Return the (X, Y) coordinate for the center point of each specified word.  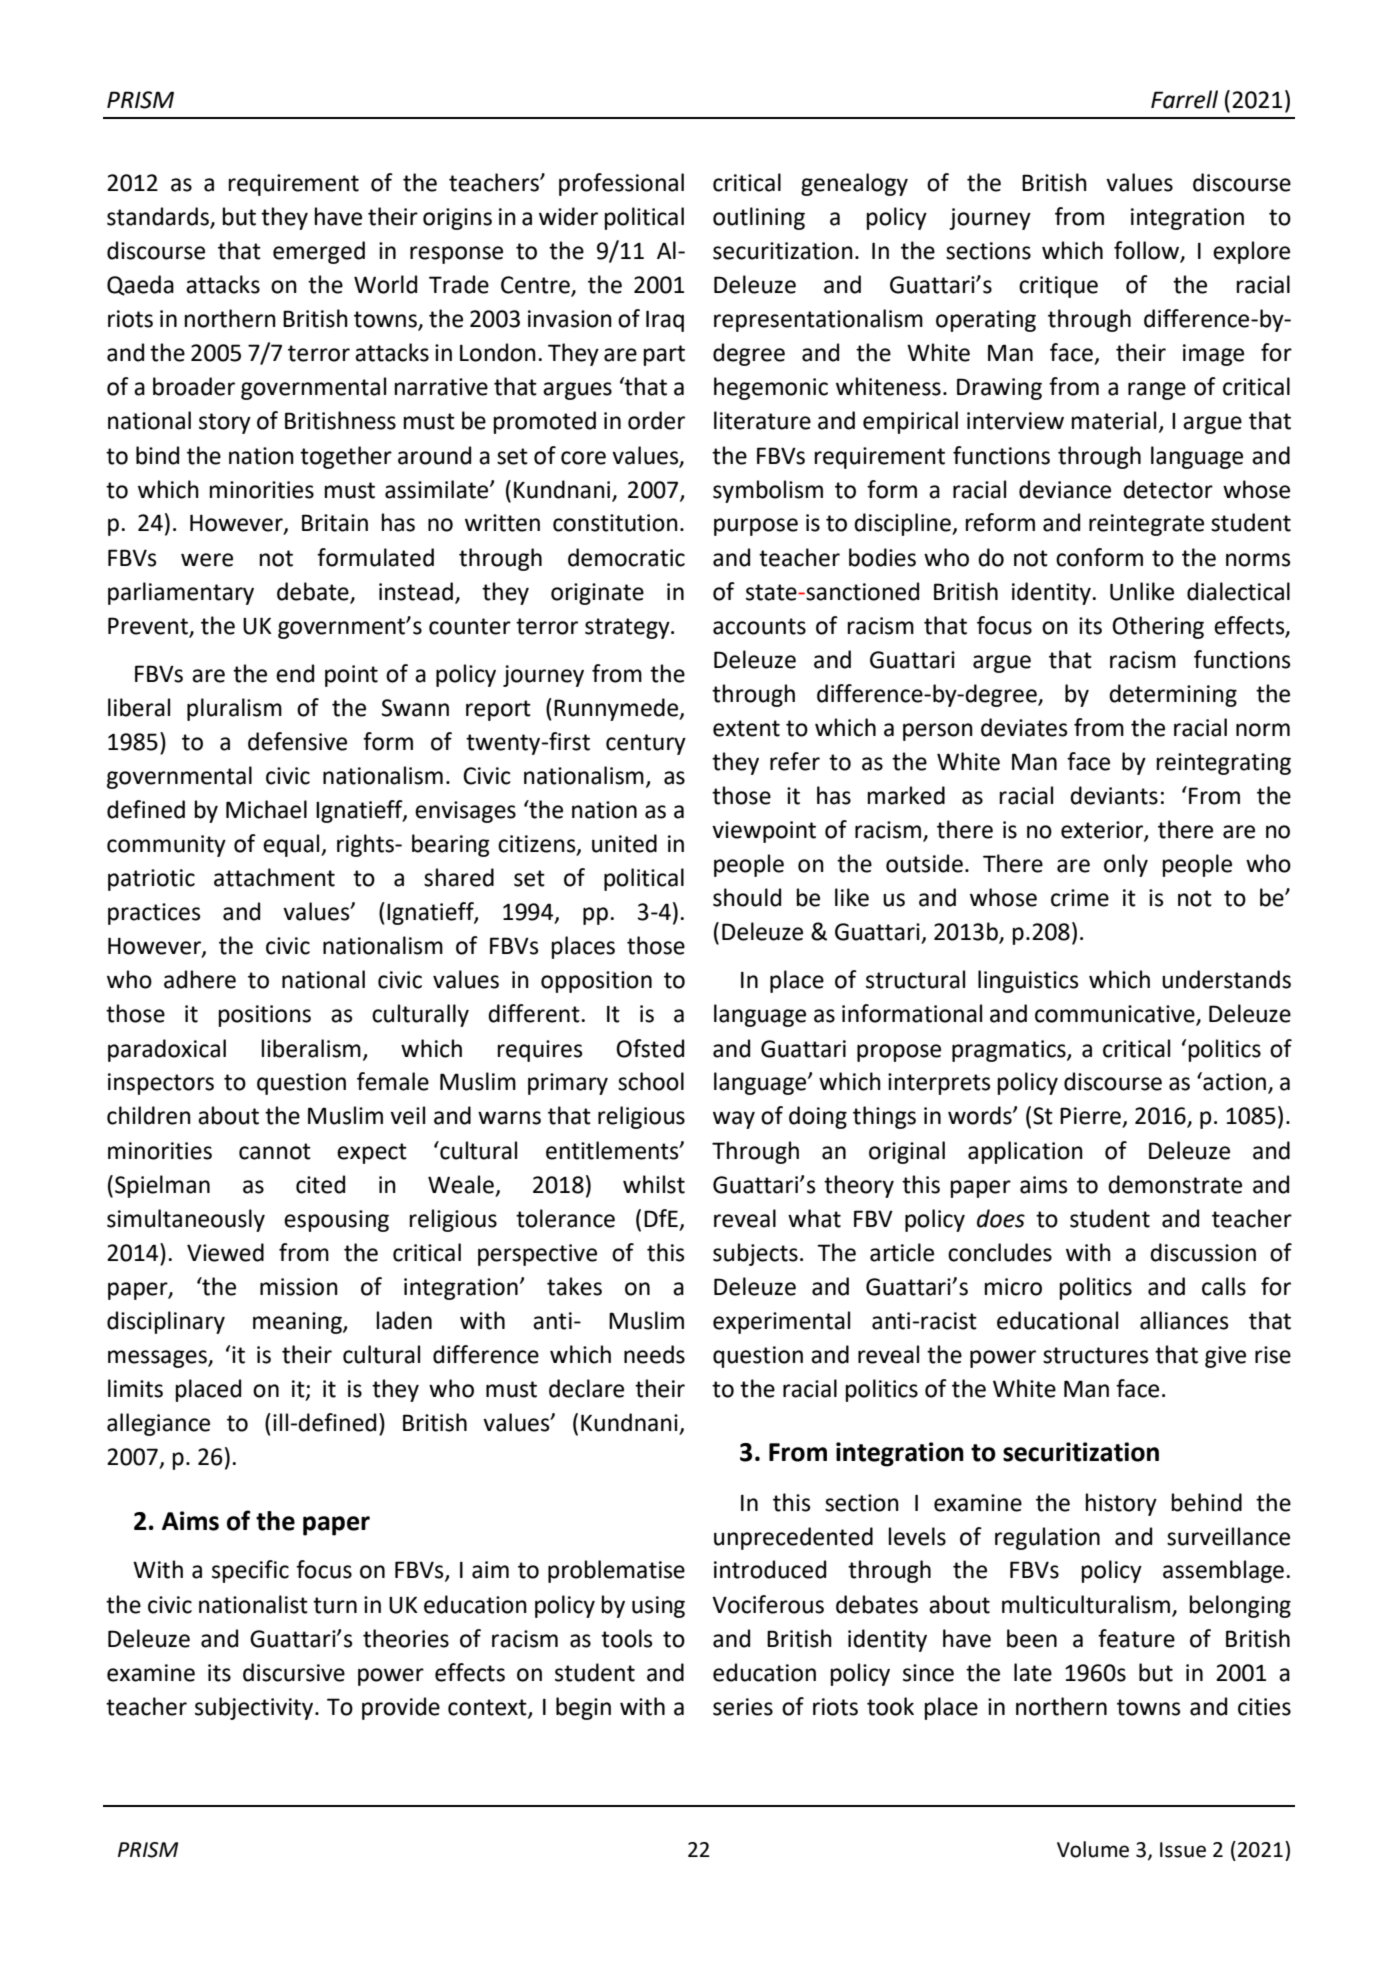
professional (621, 184)
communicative (1116, 1015)
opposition (596, 982)
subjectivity (255, 1708)
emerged (319, 252)
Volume (1093, 1849)
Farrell (1184, 99)
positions (265, 1016)
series (743, 1707)
